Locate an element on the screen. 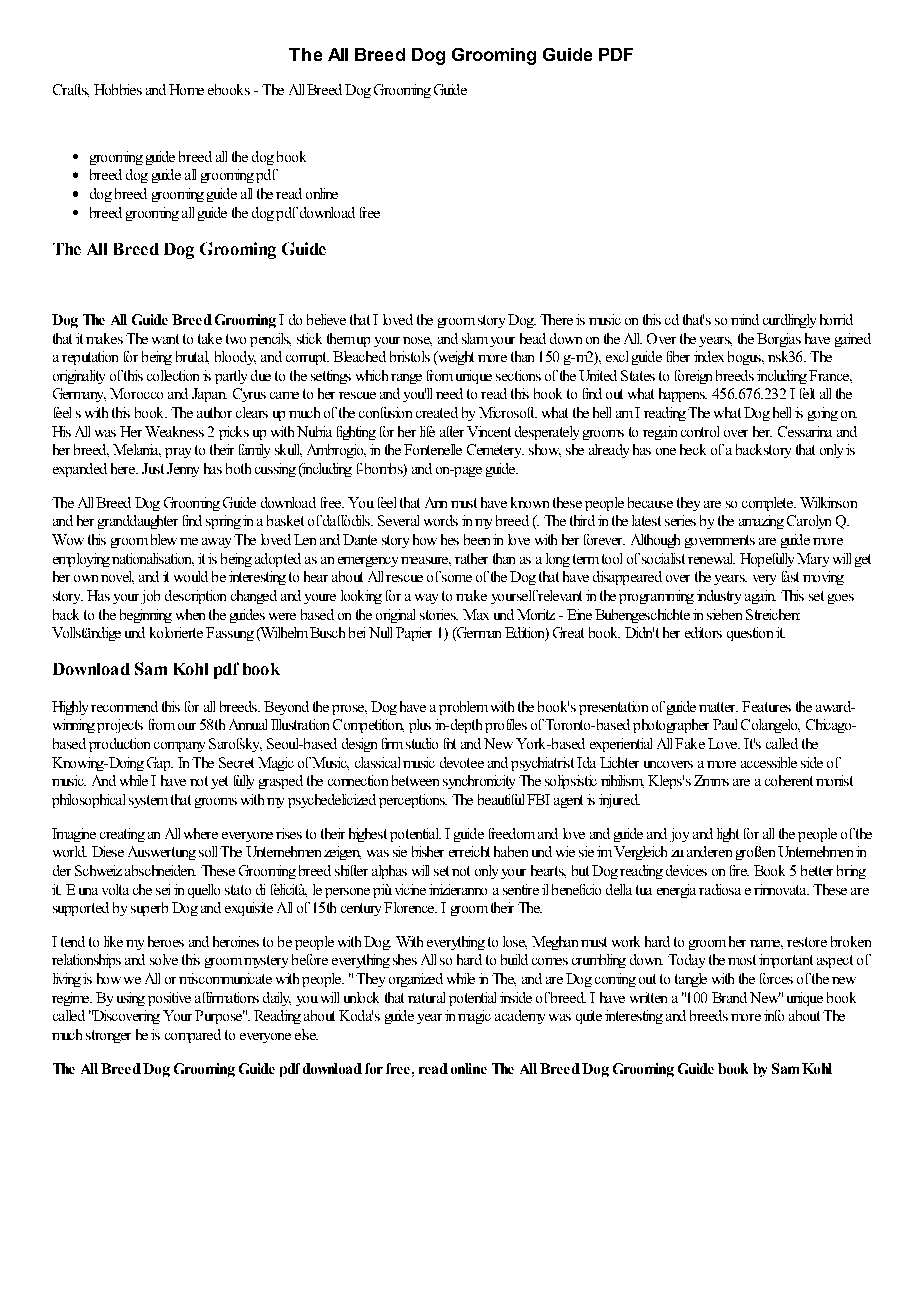 The height and width of the screenshot is (1308, 924). light is located at coordinates (728, 835).
